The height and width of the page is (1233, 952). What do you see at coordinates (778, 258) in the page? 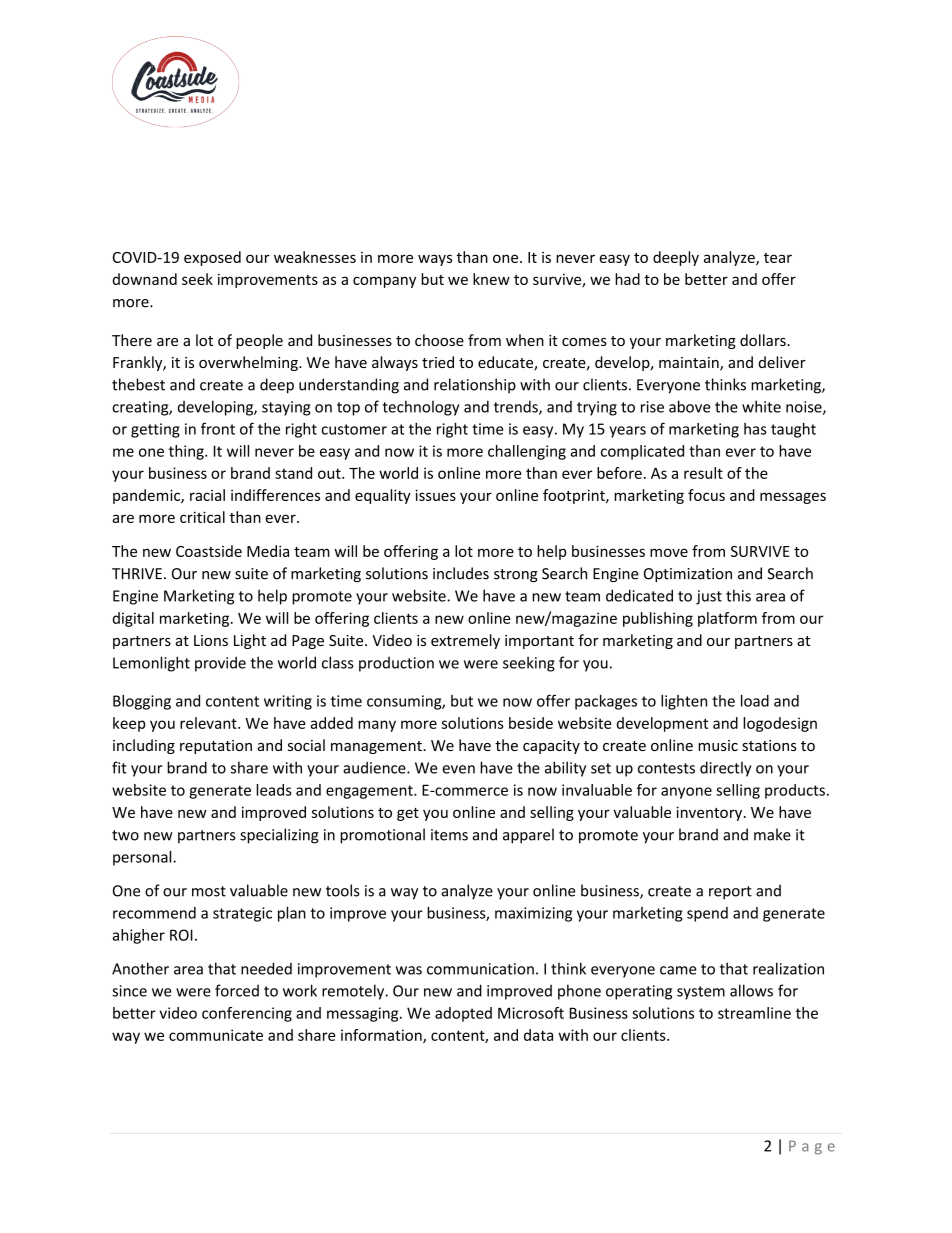
I see `tear` at bounding box center [778, 258].
